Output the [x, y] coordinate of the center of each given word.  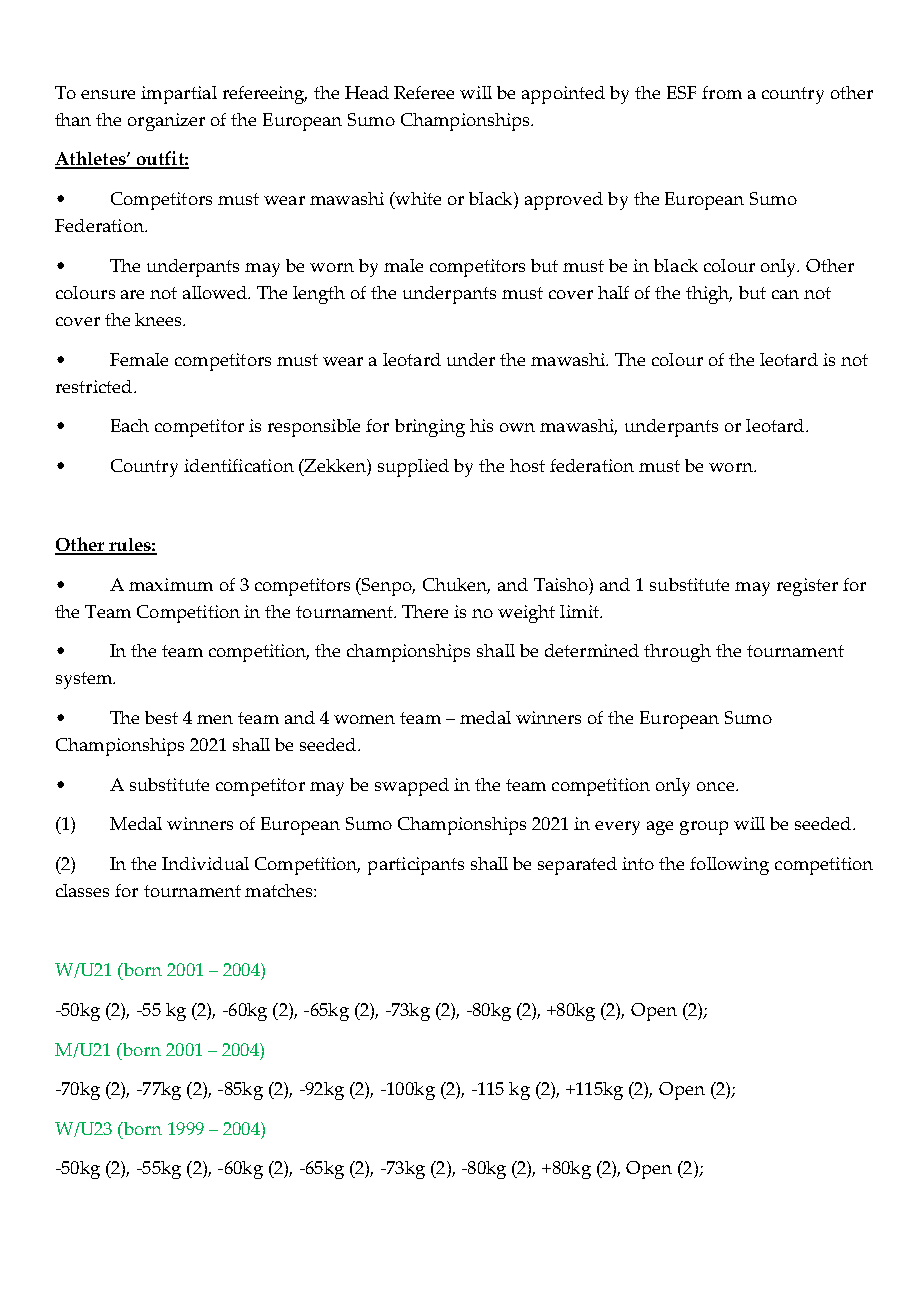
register [807, 587]
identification [239, 465]
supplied [413, 468]
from [722, 92]
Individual [205, 863]
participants [416, 866]
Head [367, 92]
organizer [166, 122]
